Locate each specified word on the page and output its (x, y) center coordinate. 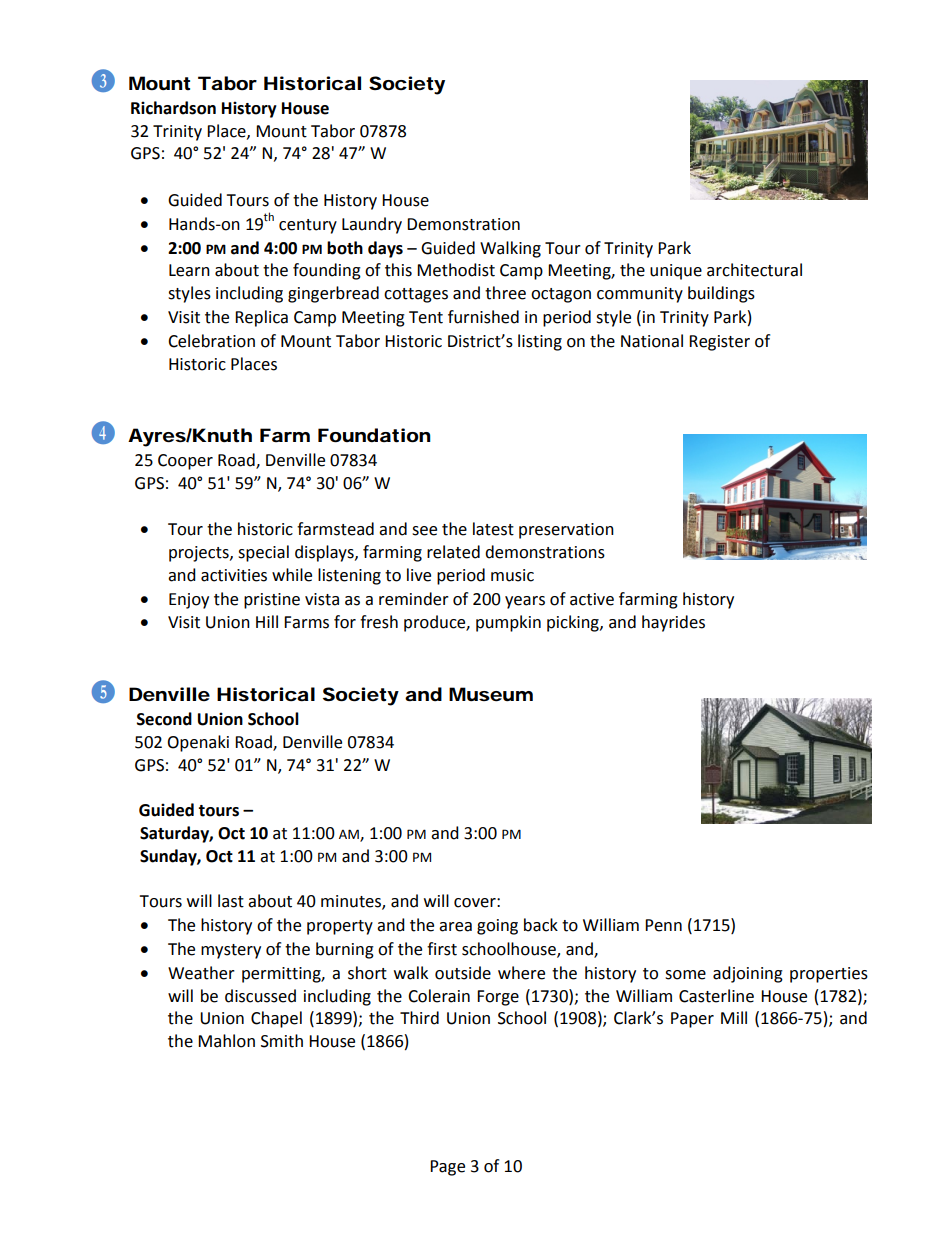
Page (447, 1168)
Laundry (372, 225)
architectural (754, 270)
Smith (282, 1041)
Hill (267, 621)
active (592, 599)
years (525, 602)
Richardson (173, 108)
